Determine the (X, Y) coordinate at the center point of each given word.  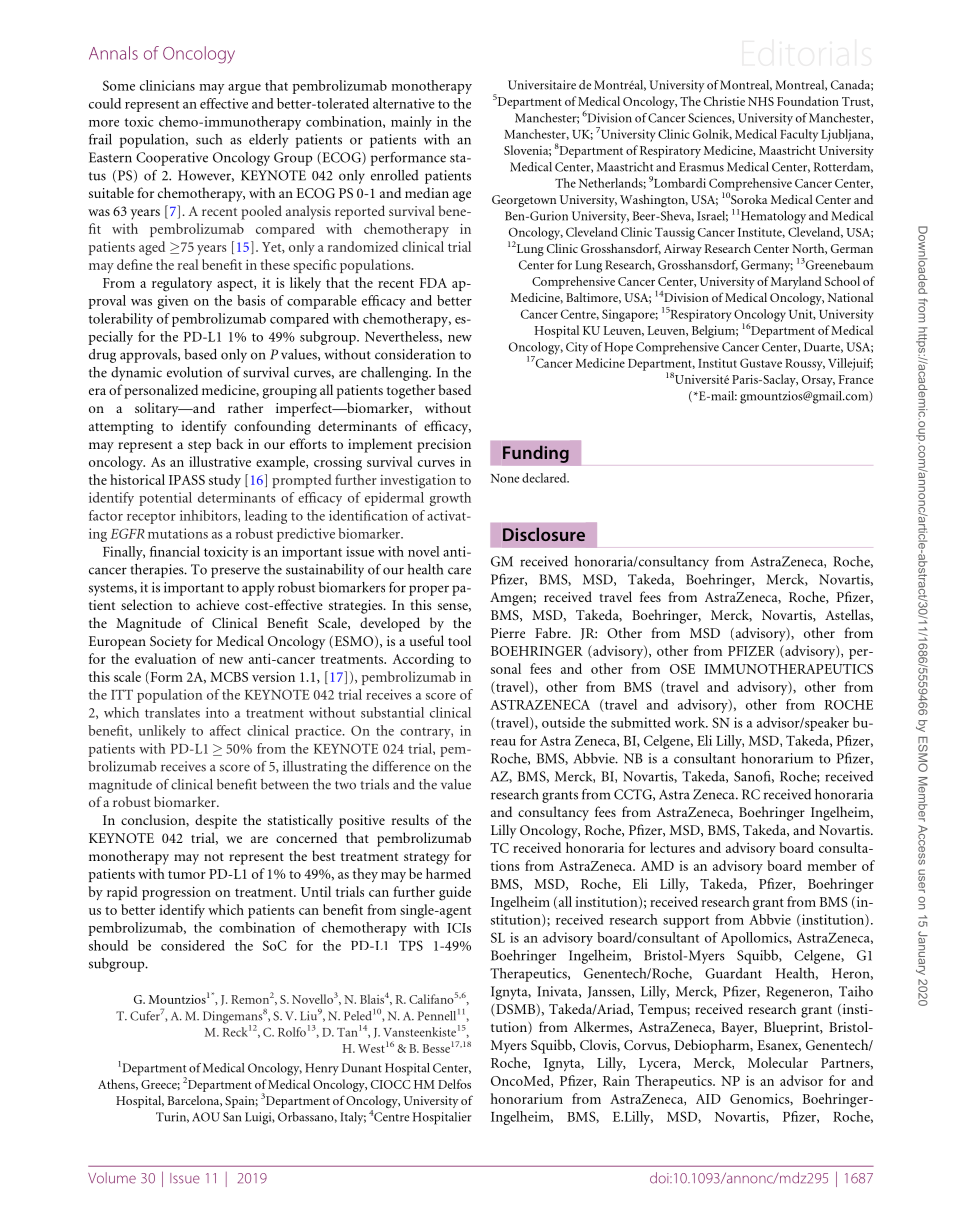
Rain (616, 1081)
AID (708, 1099)
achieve (217, 604)
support (686, 922)
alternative (404, 103)
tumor (187, 875)
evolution (194, 372)
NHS (761, 101)
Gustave (761, 363)
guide (455, 893)
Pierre (508, 633)
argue (244, 89)
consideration (415, 354)
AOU (206, 1117)
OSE (682, 669)
